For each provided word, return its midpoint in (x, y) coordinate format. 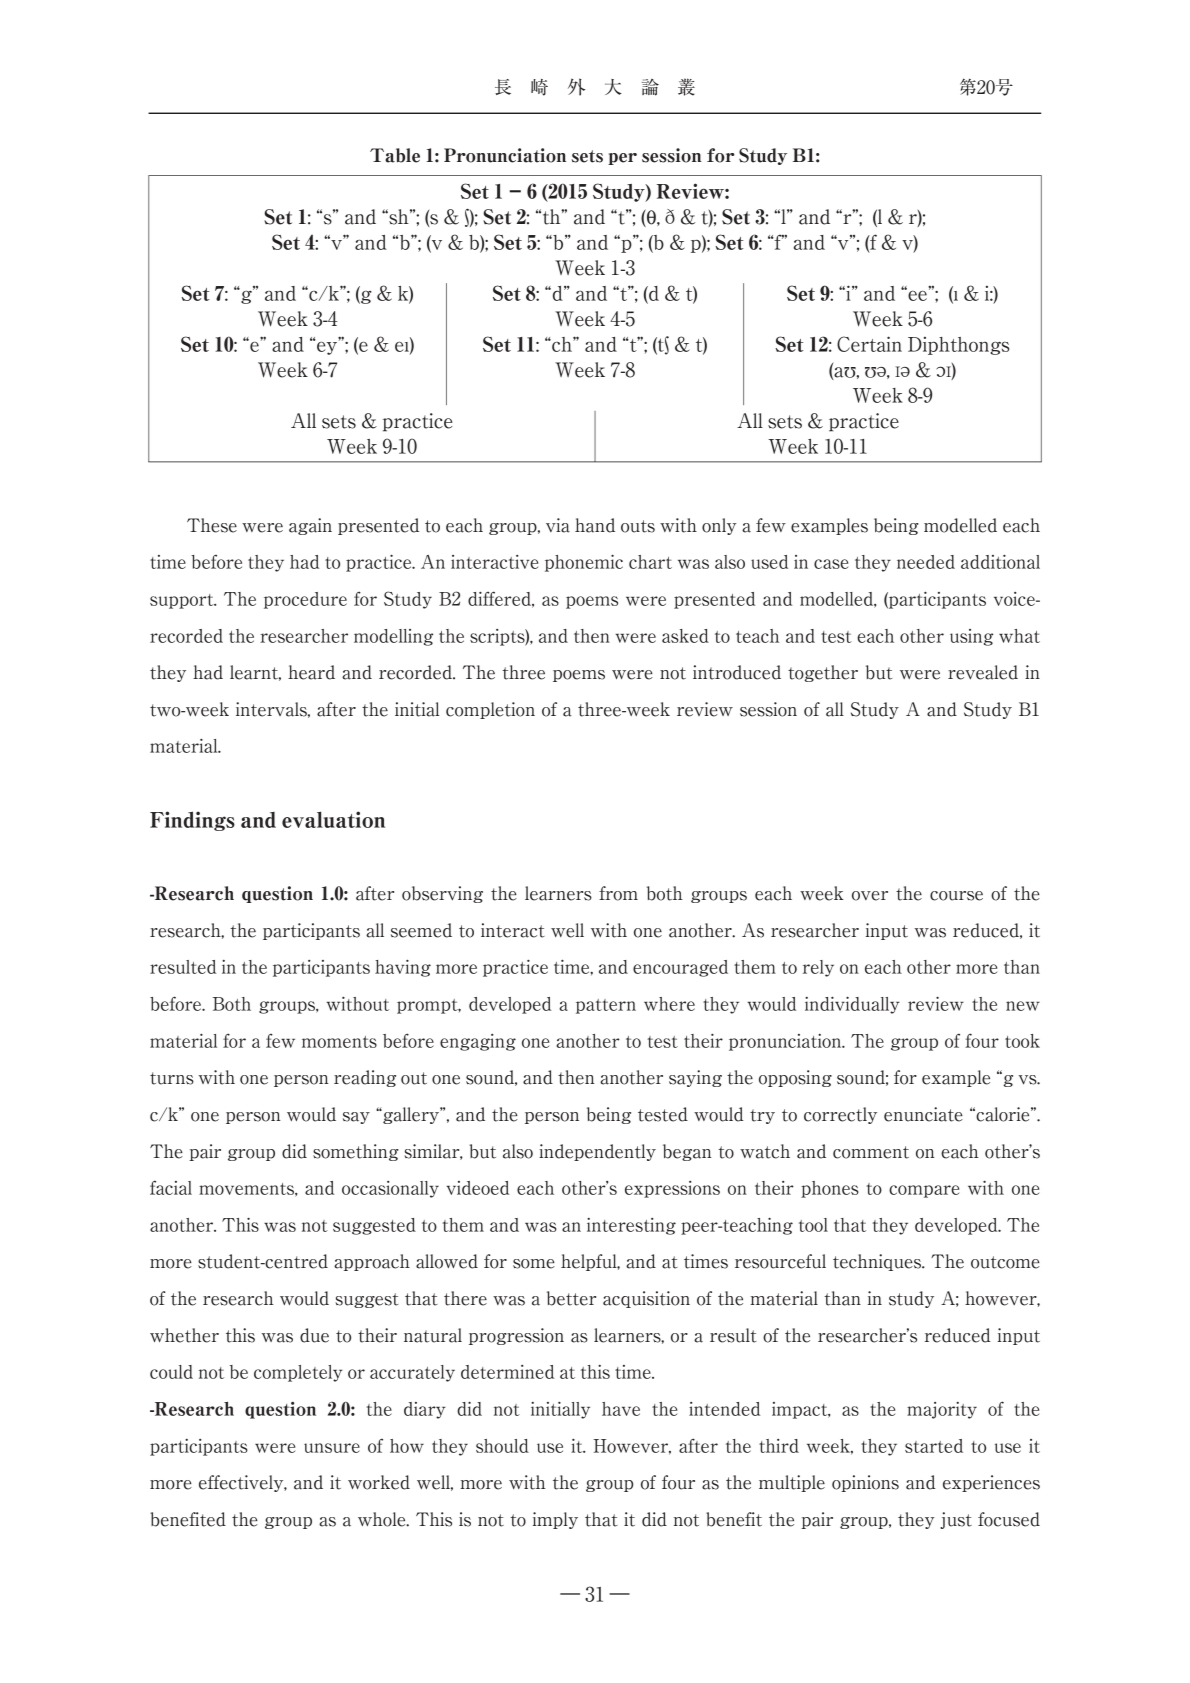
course (956, 896)
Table (395, 155)
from (618, 893)
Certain (869, 344)
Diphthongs (958, 346)
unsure (332, 1448)
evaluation (333, 819)
